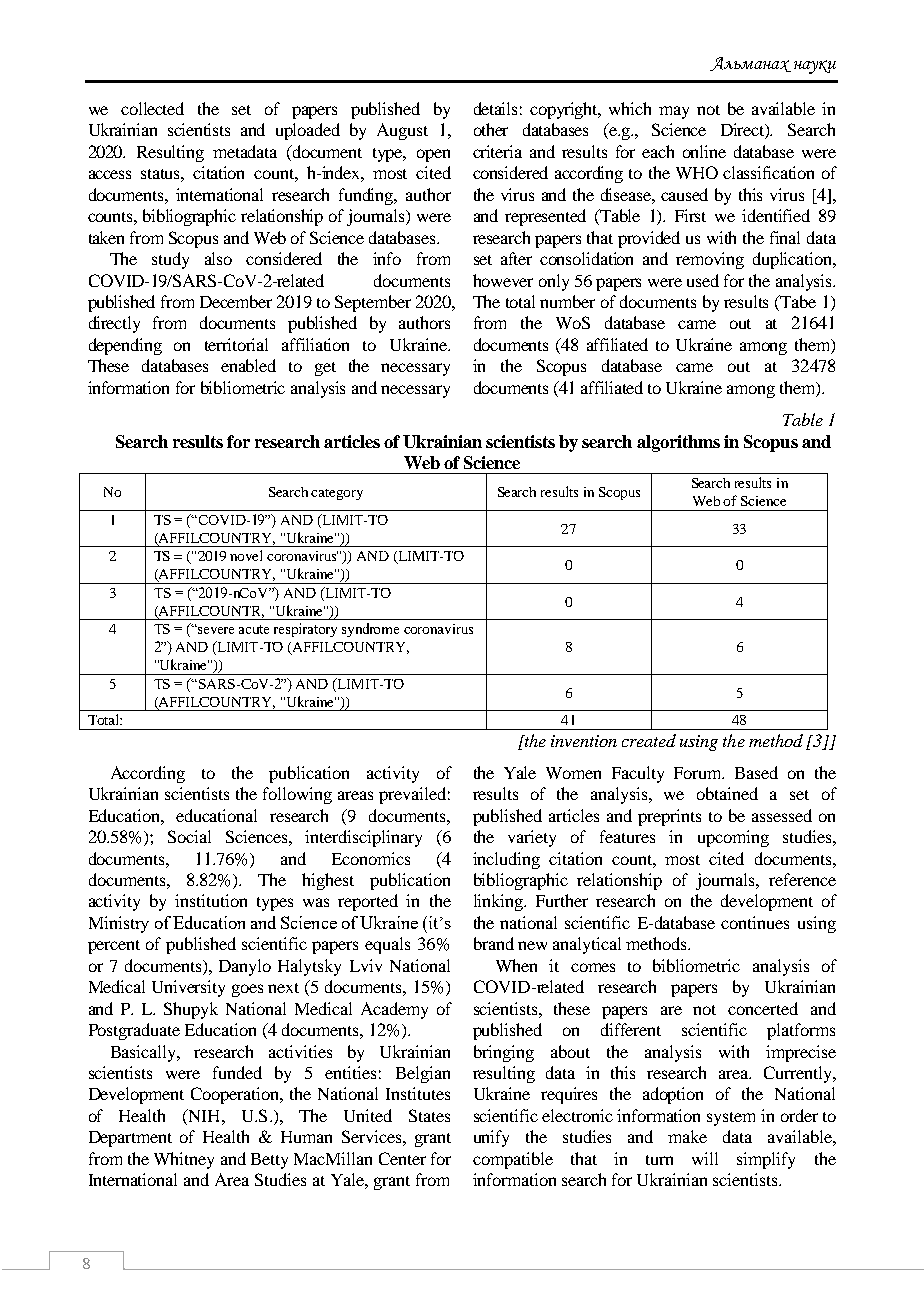 Image resolution: width=924 pixels, height=1308 pixels. What do you see at coordinates (184, 1160) in the screenshot?
I see `Whitney` at bounding box center [184, 1160].
